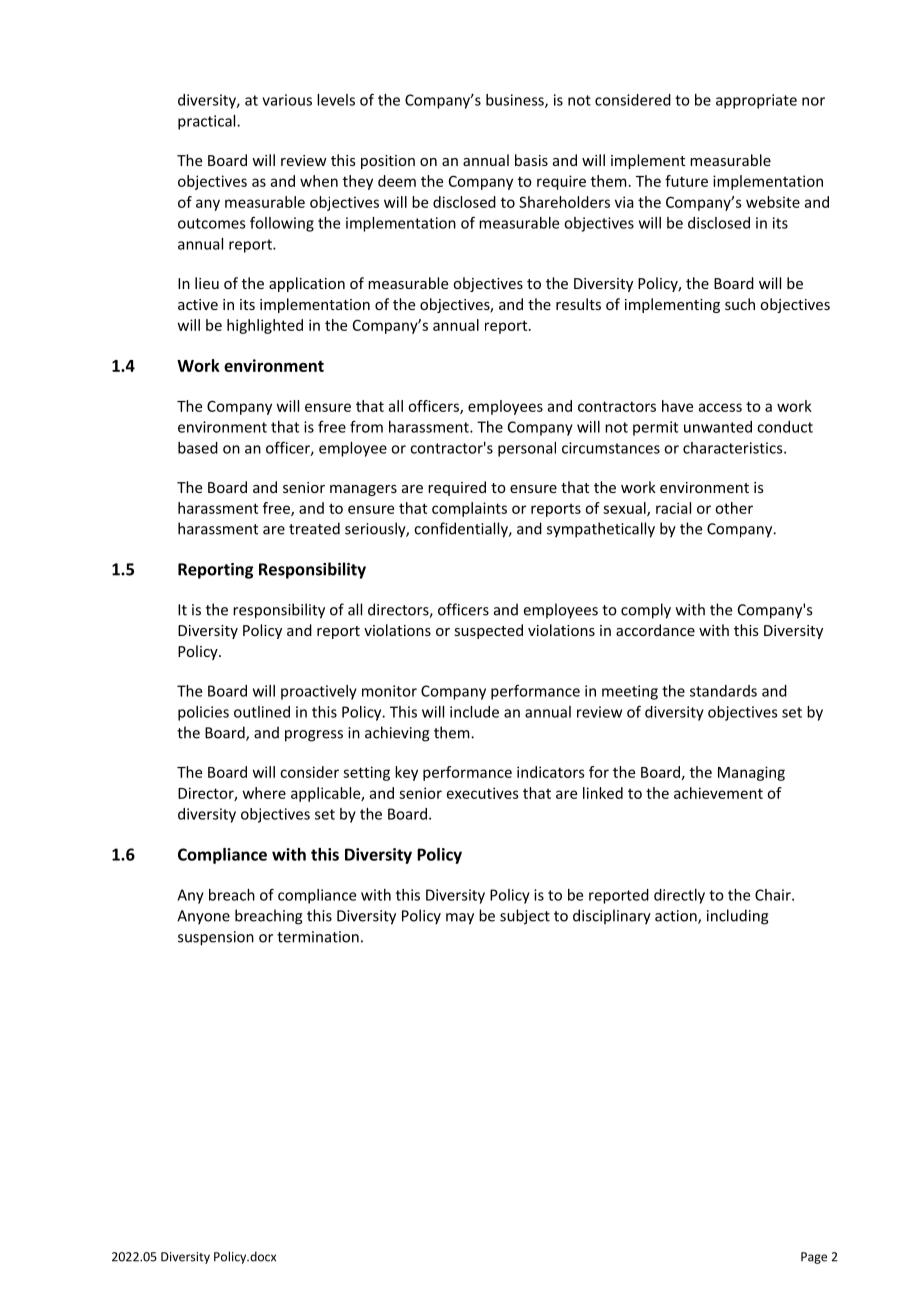 The image size is (924, 1308). Describe the element at coordinates (314, 528) in the screenshot. I see `treated` at that location.
